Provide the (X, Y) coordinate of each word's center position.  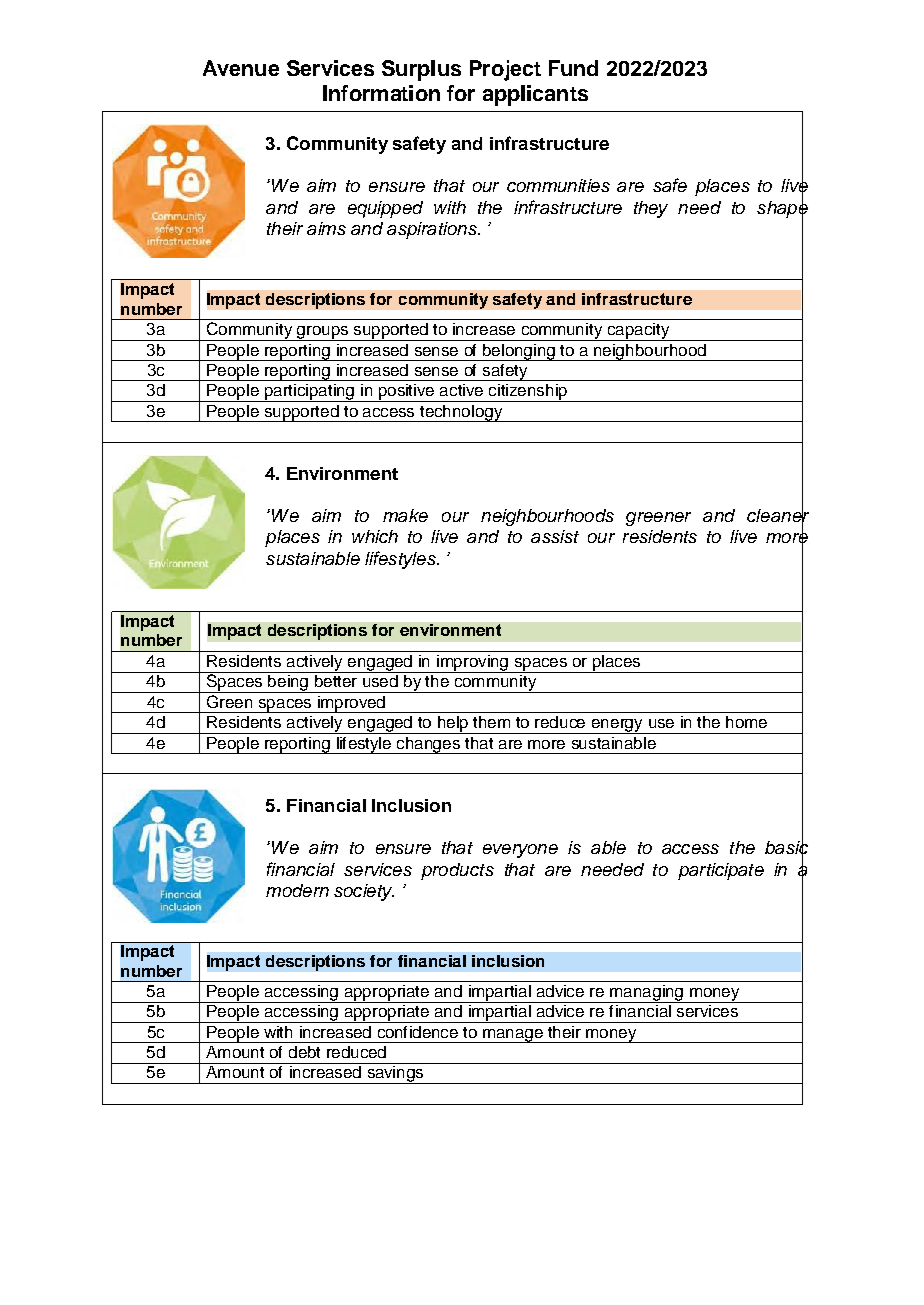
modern (297, 890)
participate (721, 871)
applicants (535, 95)
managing (646, 994)
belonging (519, 352)
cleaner (778, 515)
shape (782, 209)
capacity (638, 332)
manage (512, 1036)
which (375, 536)
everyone (520, 851)
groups (323, 333)
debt (304, 1052)
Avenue (241, 68)
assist (555, 536)
